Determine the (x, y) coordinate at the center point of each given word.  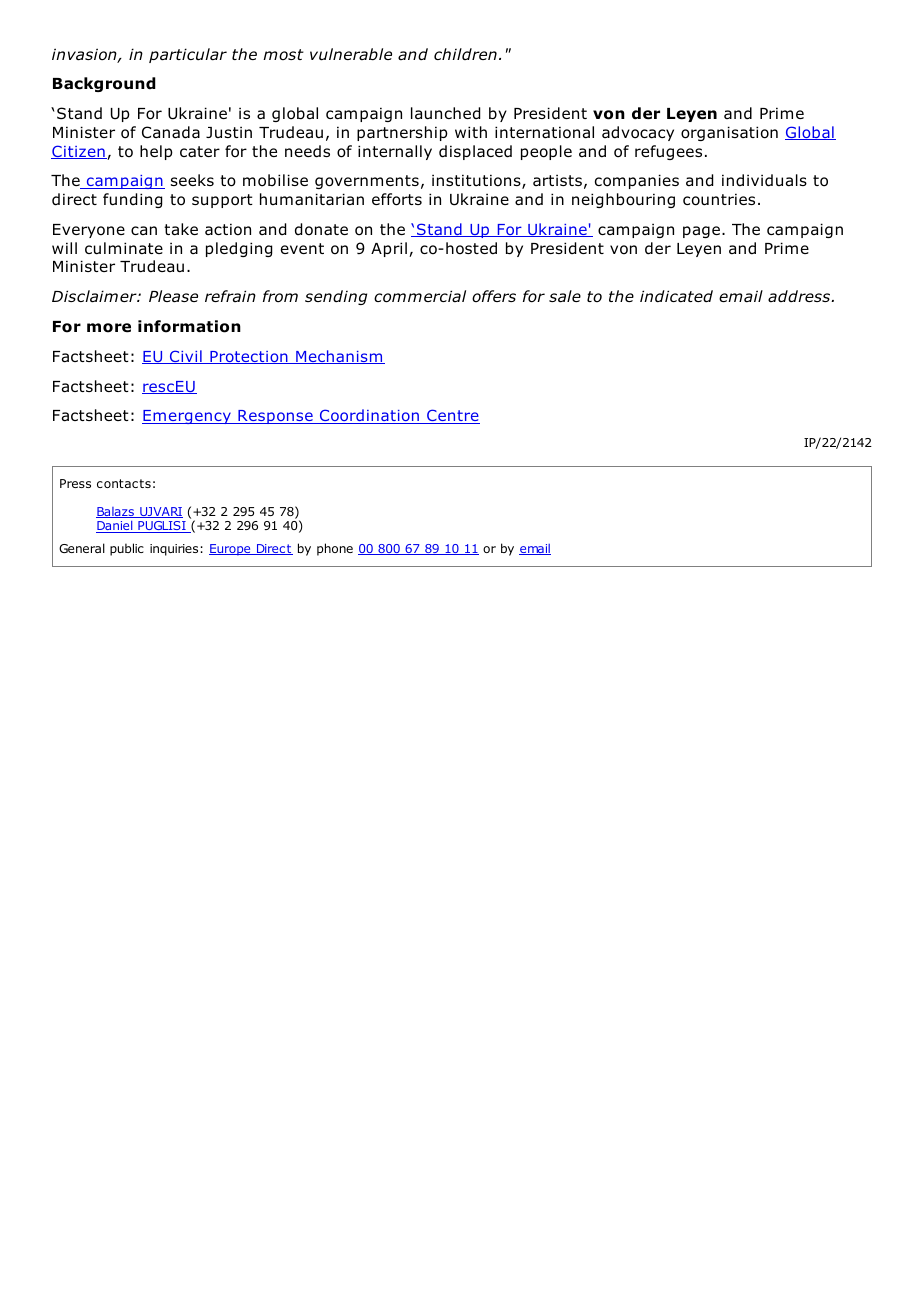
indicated (676, 296)
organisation (729, 133)
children (465, 54)
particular (188, 55)
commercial (420, 296)
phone (335, 549)
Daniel (115, 526)
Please (173, 296)
